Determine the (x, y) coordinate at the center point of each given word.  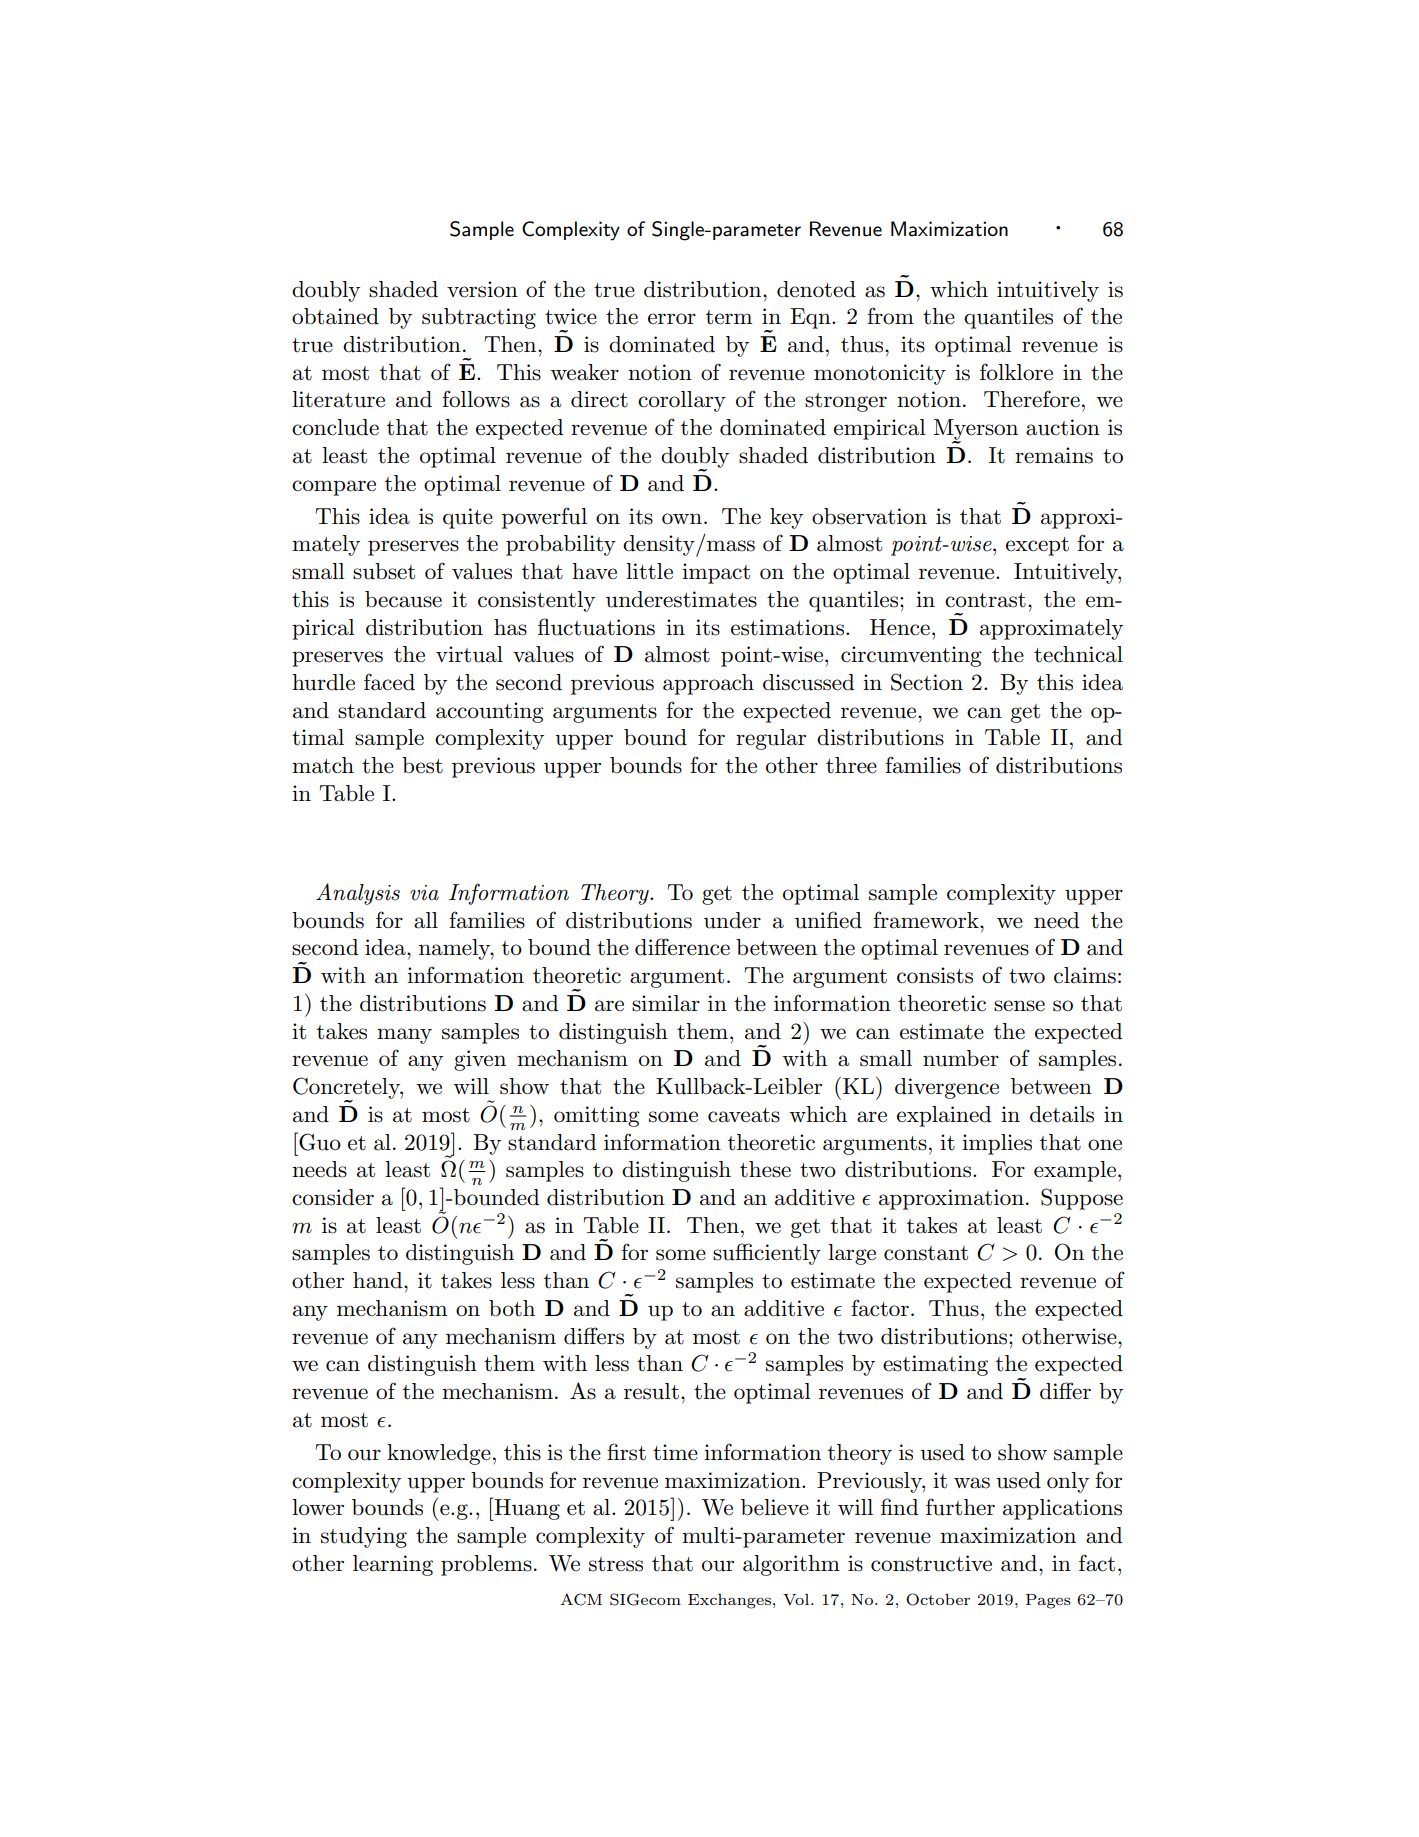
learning (393, 1565)
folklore (1016, 372)
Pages (1048, 1601)
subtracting (479, 318)
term (729, 317)
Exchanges (729, 1601)
